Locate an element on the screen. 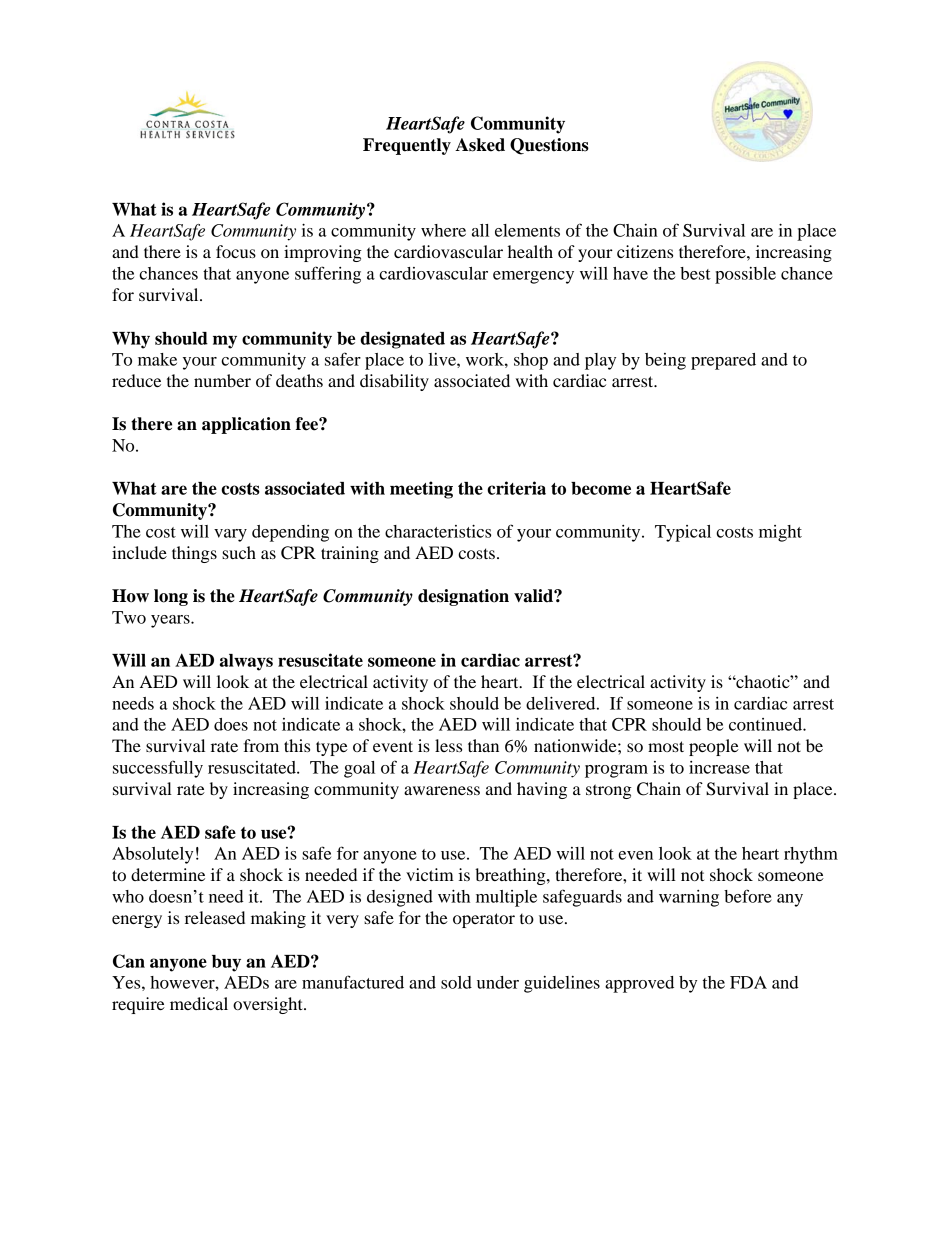 Image resolution: width=952 pixels, height=1233 pixels. criteria is located at coordinates (516, 488).
